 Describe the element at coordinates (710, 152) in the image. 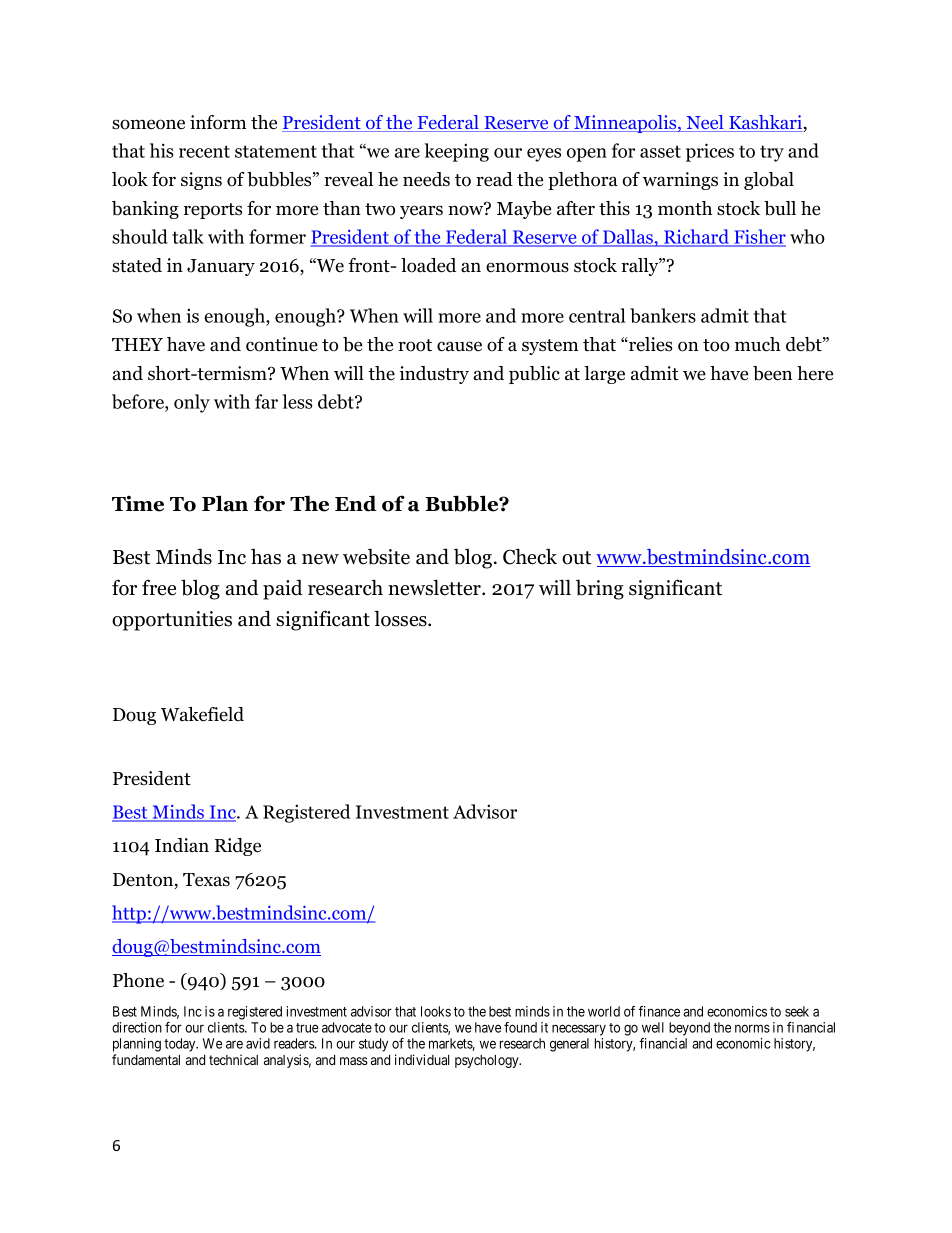

I see `prices` at that location.
